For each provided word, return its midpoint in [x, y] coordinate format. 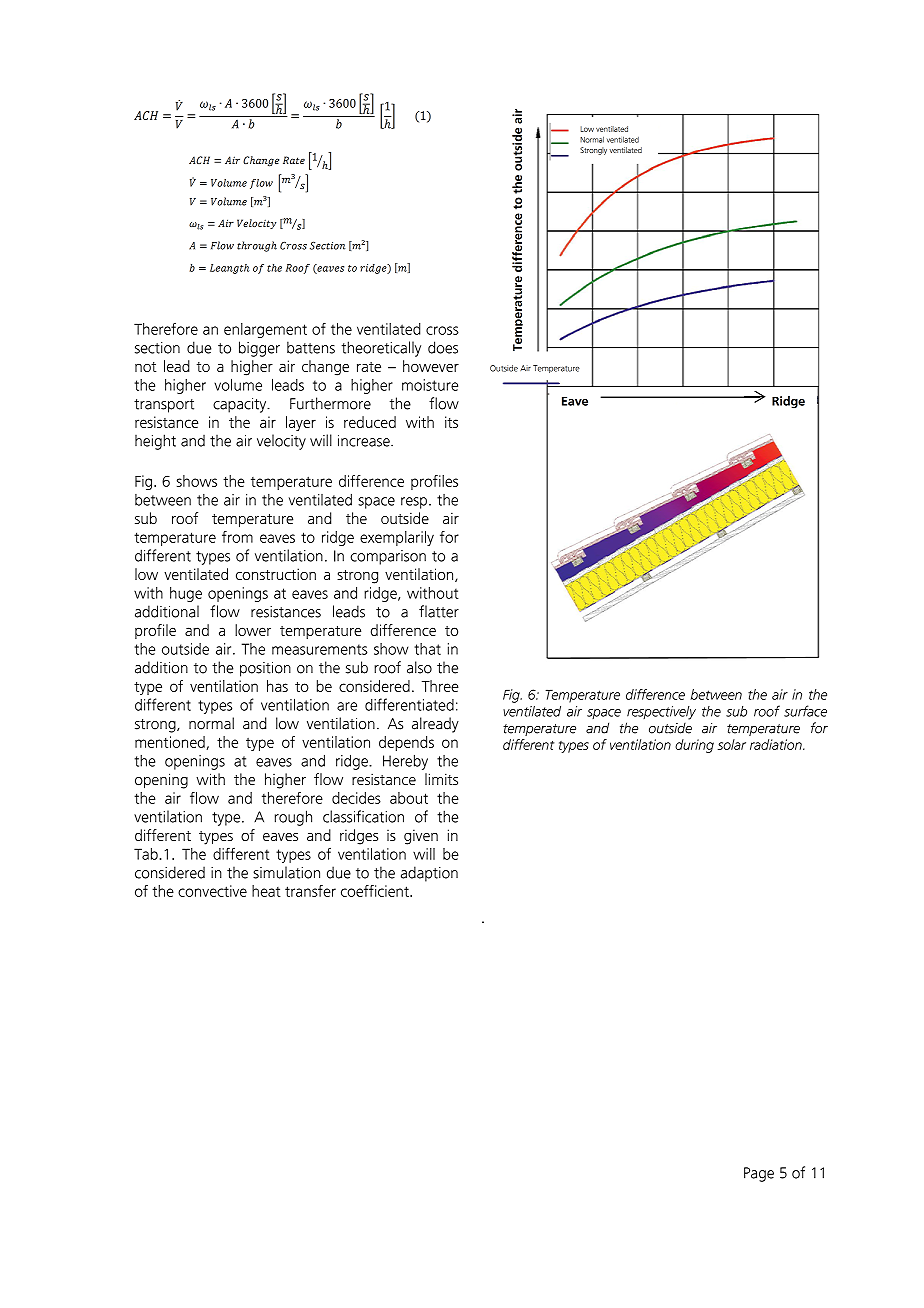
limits [441, 779]
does [443, 347]
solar [732, 744]
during [694, 746]
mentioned [170, 742]
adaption [429, 874]
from [237, 537]
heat [266, 891]
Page [759, 1174]
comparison [388, 557]
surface [805, 711]
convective [212, 891]
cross [442, 330]
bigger [259, 349]
